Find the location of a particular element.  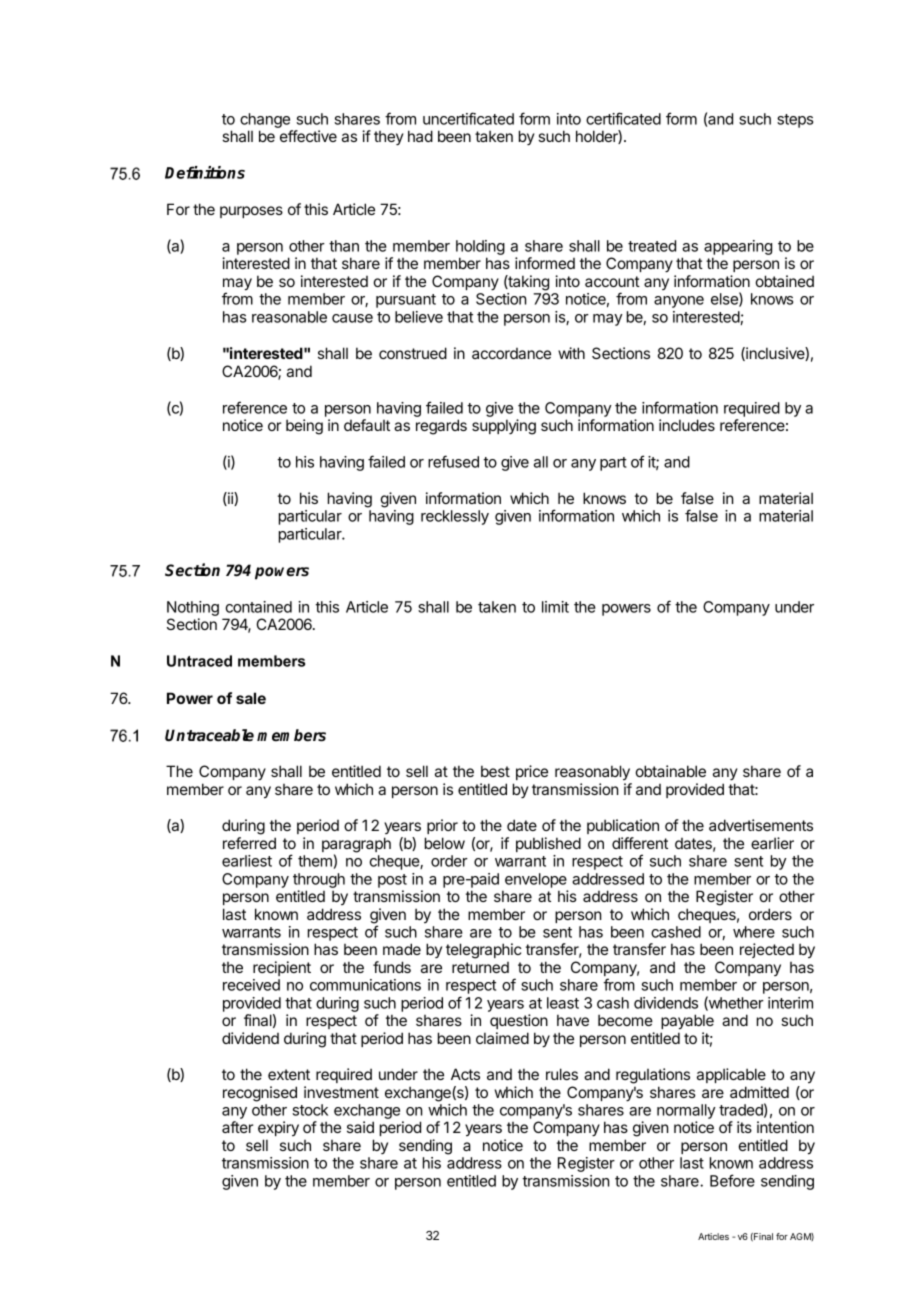

had is located at coordinates (420, 136).
